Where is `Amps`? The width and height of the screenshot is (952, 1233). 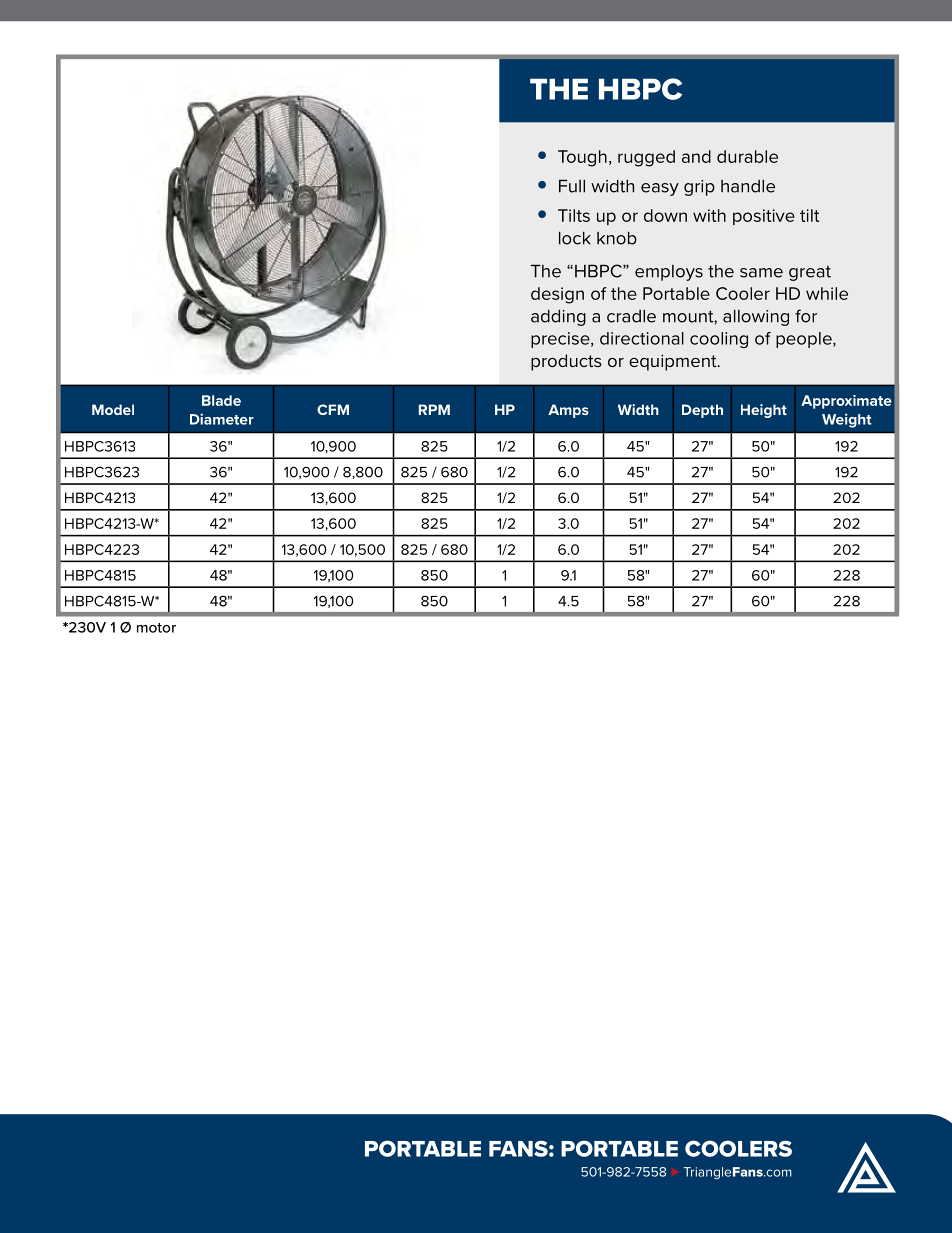 Amps is located at coordinates (568, 411).
